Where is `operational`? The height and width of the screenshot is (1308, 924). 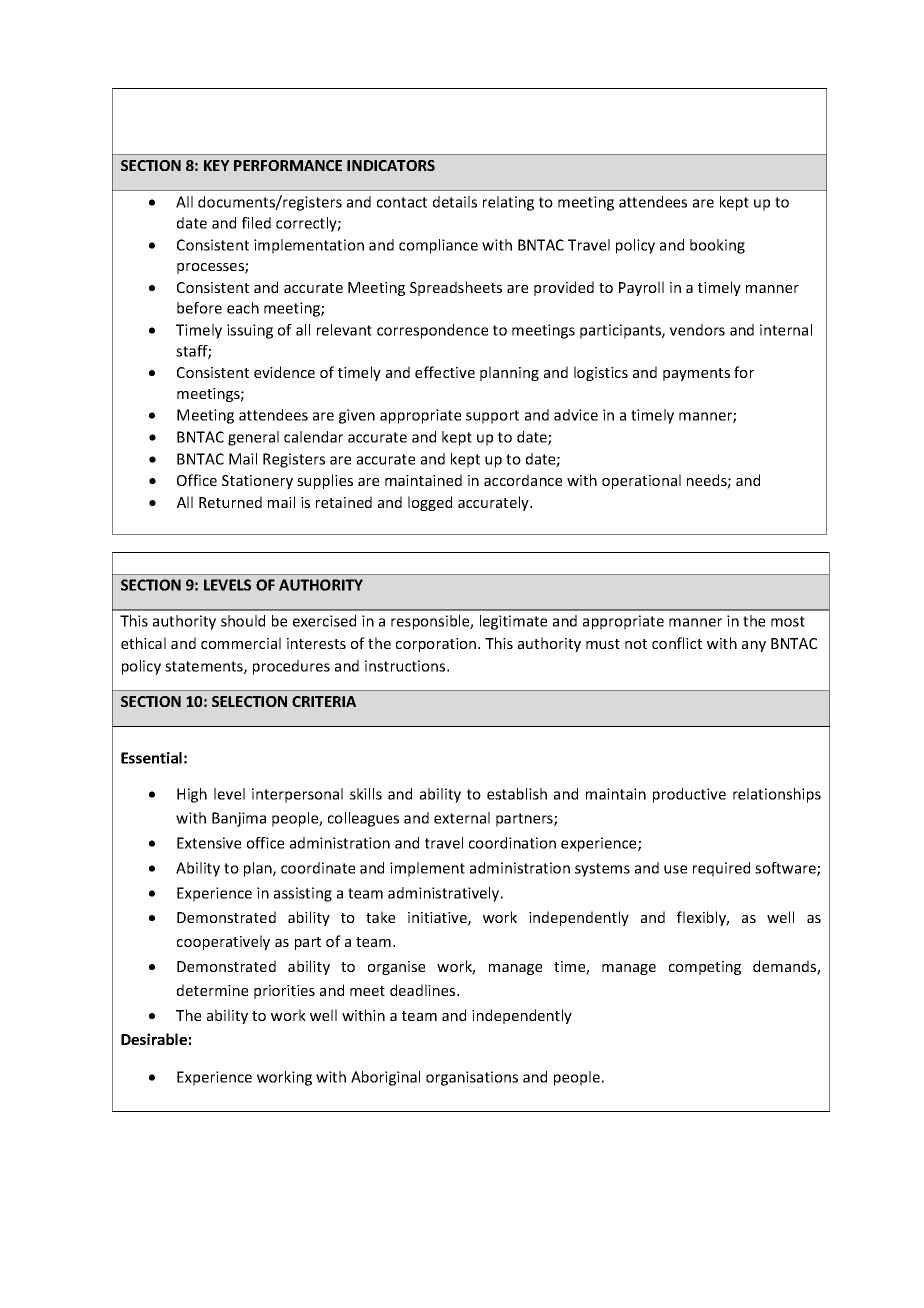 operational is located at coordinates (641, 481).
